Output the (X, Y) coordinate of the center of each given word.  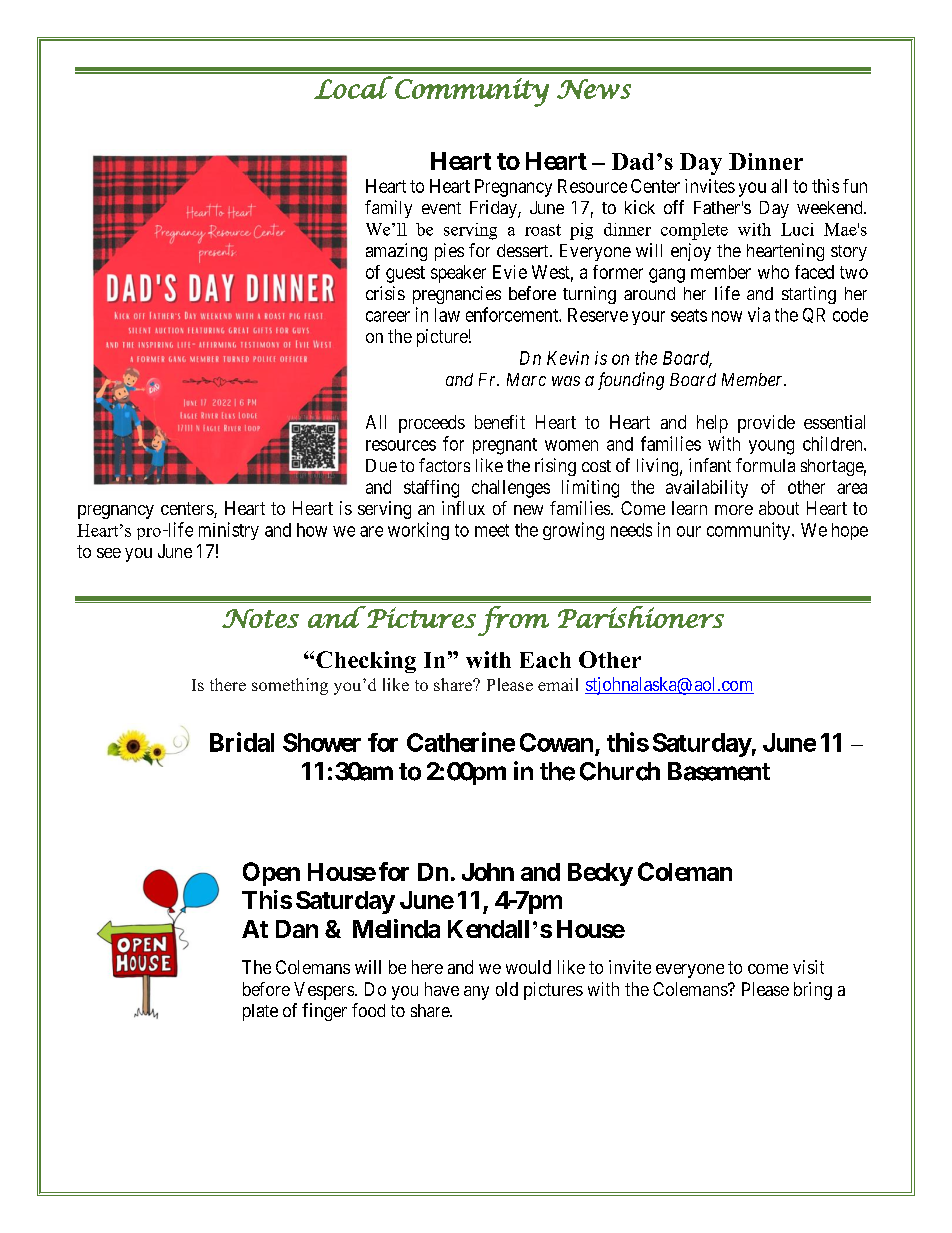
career (388, 316)
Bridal (242, 742)
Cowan (556, 742)
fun (855, 186)
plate (260, 1012)
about (779, 508)
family (388, 209)
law (447, 315)
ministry (229, 531)
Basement (719, 771)
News (594, 89)
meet (492, 530)
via (759, 314)
